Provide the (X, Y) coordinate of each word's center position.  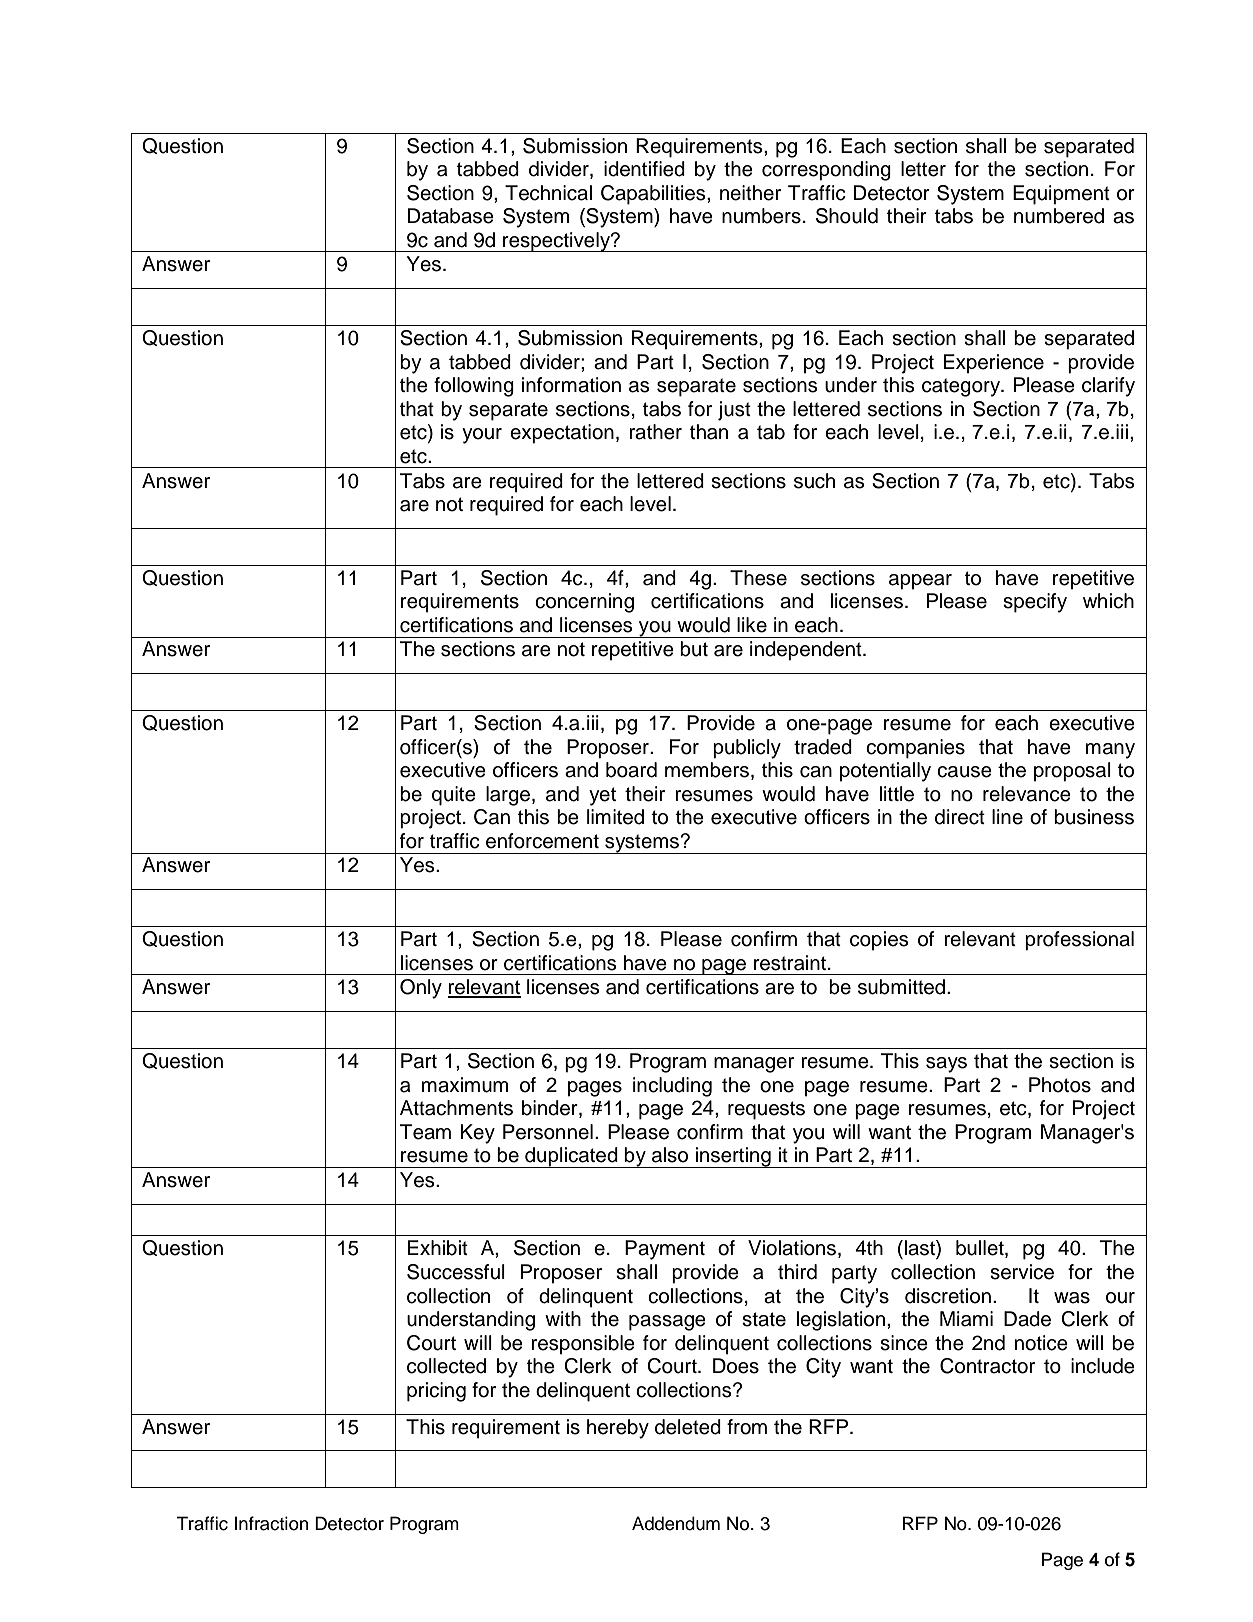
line (1007, 817)
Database (451, 216)
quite (454, 796)
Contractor (987, 1366)
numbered (1059, 216)
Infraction (271, 1523)
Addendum (676, 1523)
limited (615, 817)
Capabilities (654, 195)
